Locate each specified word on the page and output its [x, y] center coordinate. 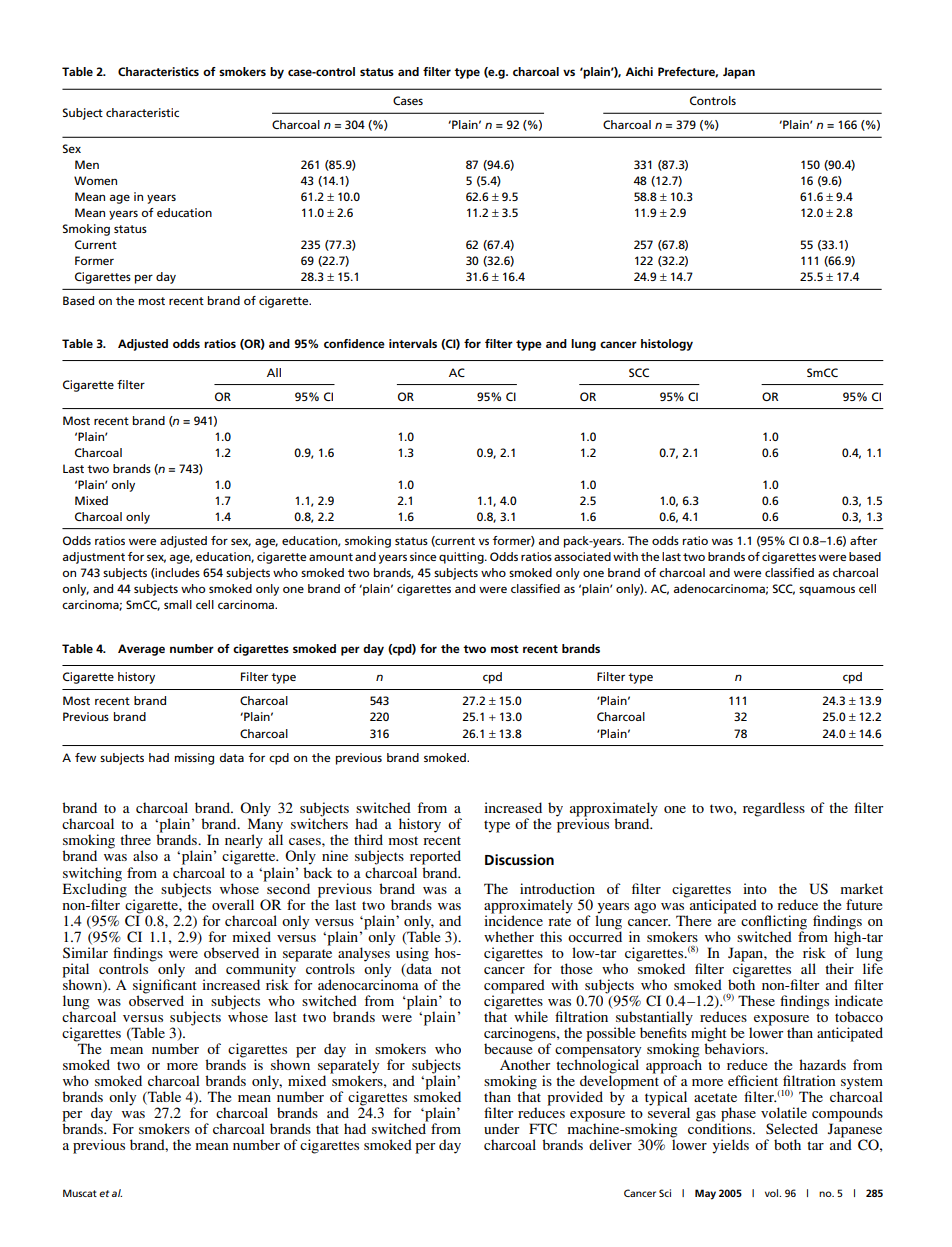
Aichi [639, 71]
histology [667, 345]
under [501, 1128]
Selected [792, 1128]
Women [95, 180]
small [178, 604]
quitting [462, 558]
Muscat [80, 1193]
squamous [827, 591]
